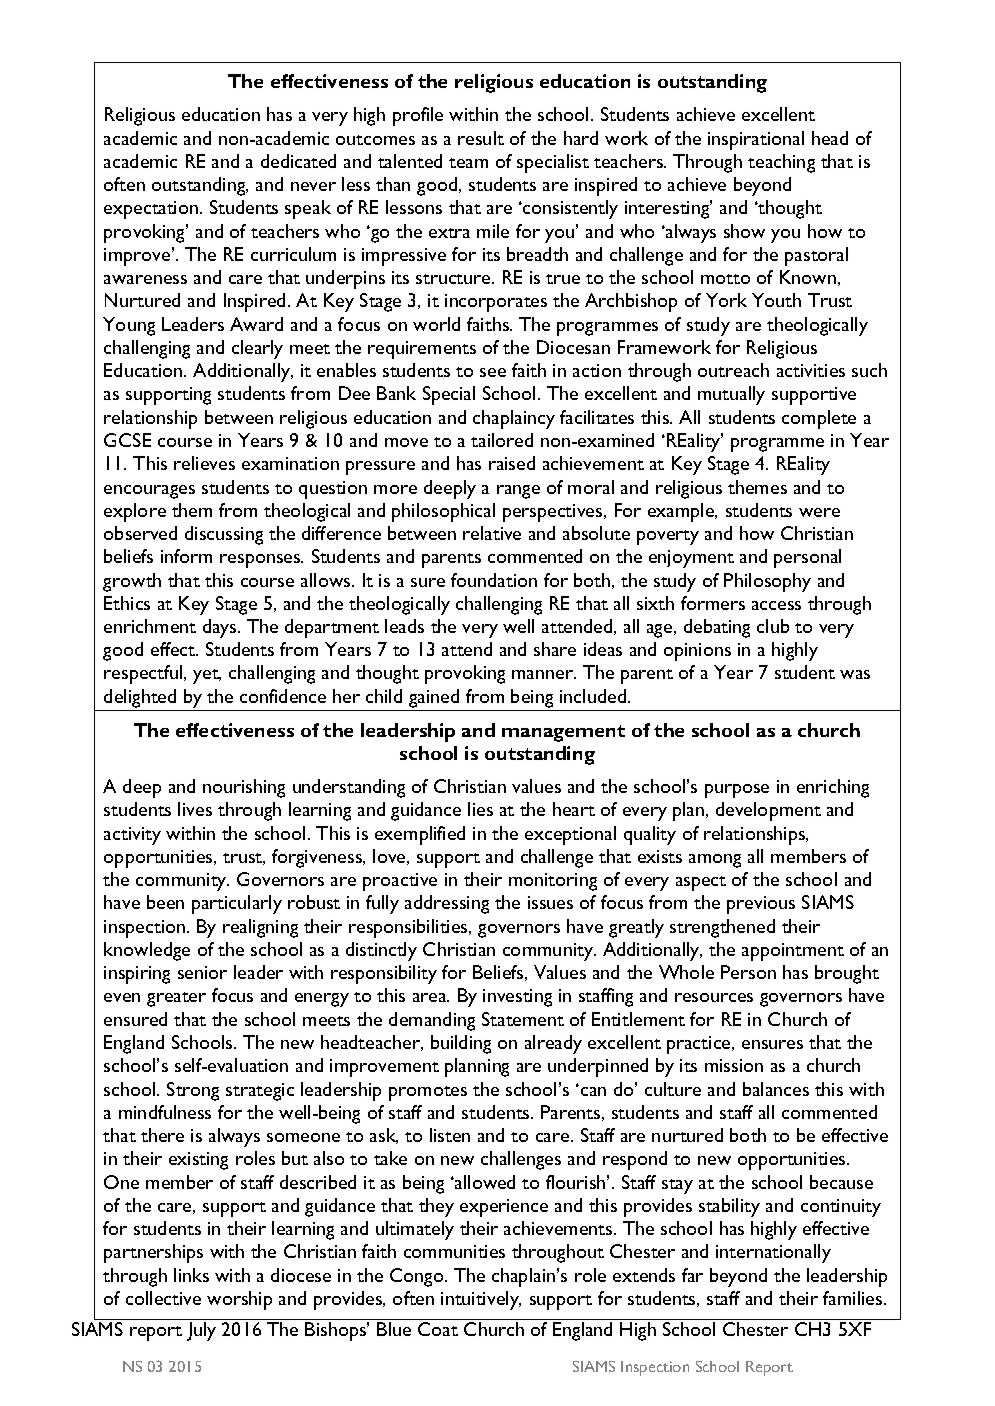 The width and height of the screenshot is (995, 1406). What do you see at coordinates (239, 1300) in the screenshot?
I see `worship` at bounding box center [239, 1300].
